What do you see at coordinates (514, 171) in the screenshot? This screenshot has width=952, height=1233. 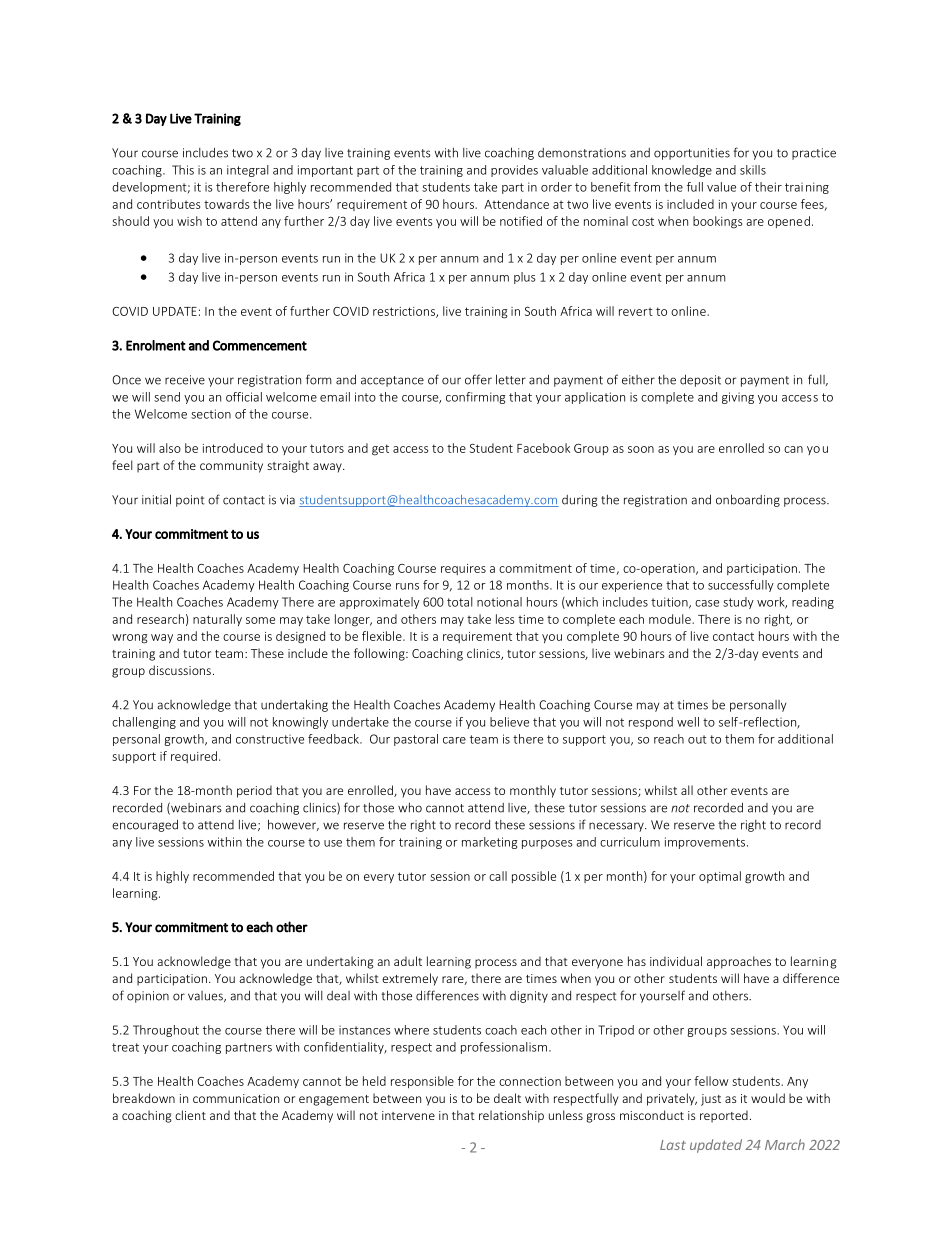 I see `provides` at bounding box center [514, 171].
